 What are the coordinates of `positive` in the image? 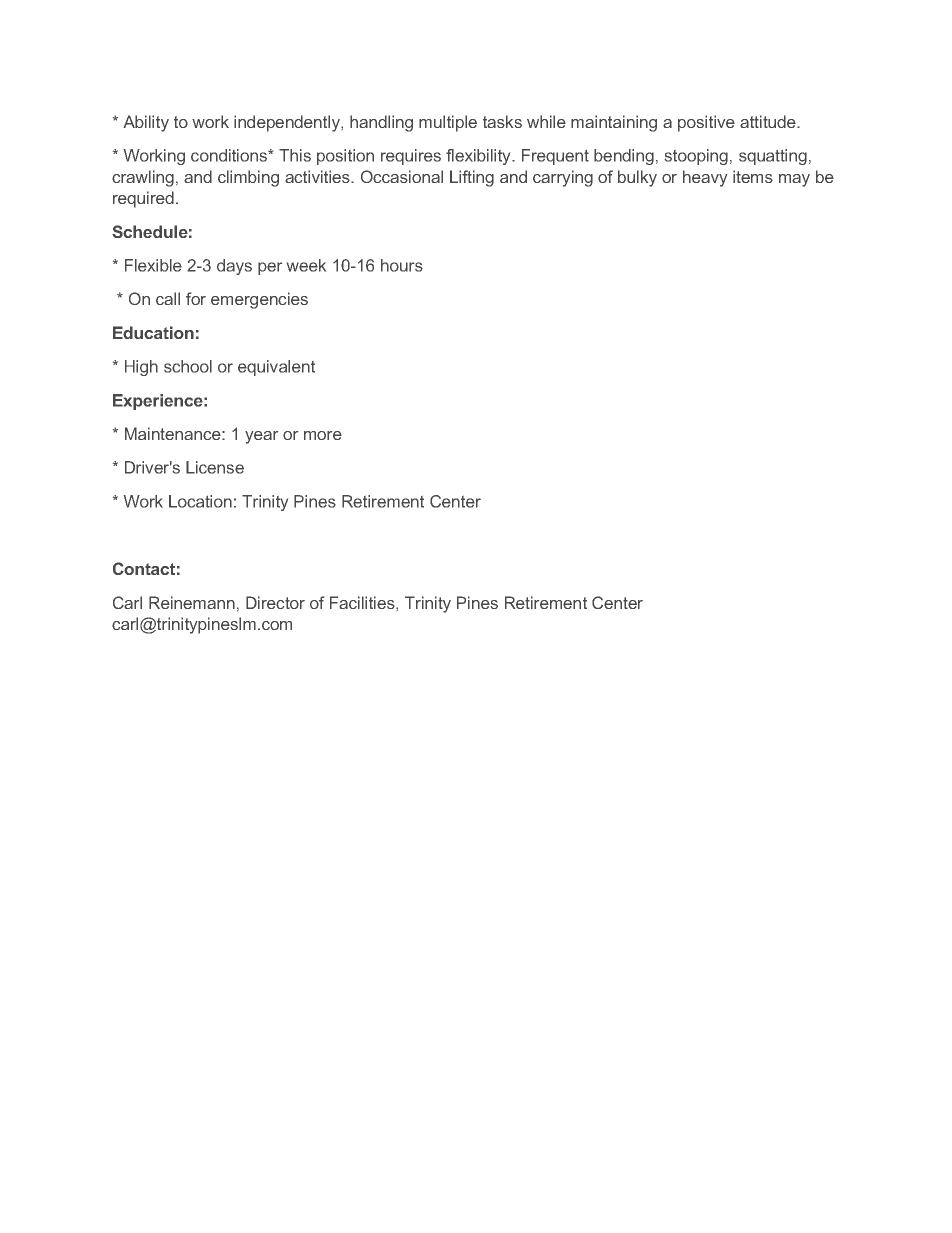 It's located at (706, 123).
